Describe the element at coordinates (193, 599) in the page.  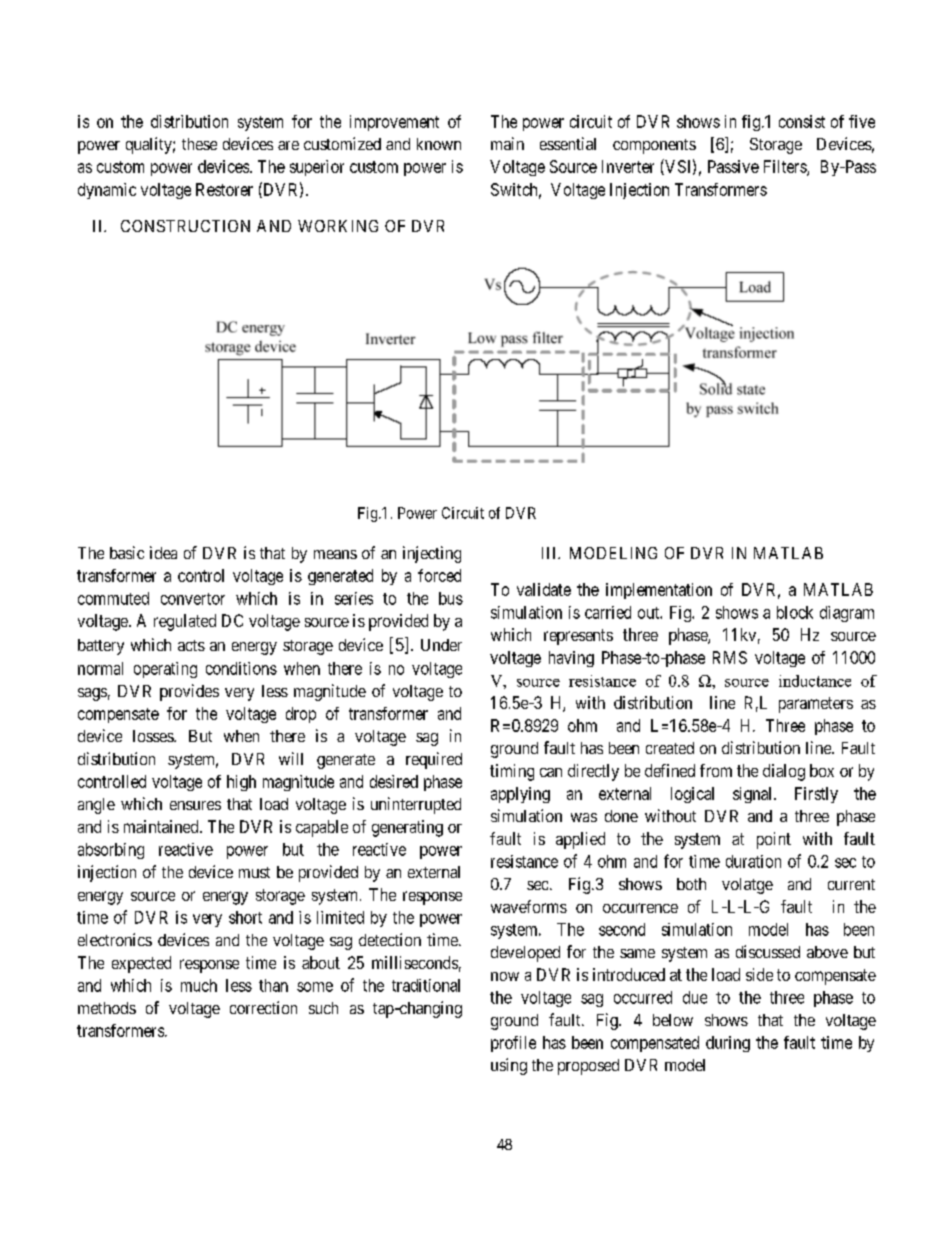
I see `convertor` at that location.
